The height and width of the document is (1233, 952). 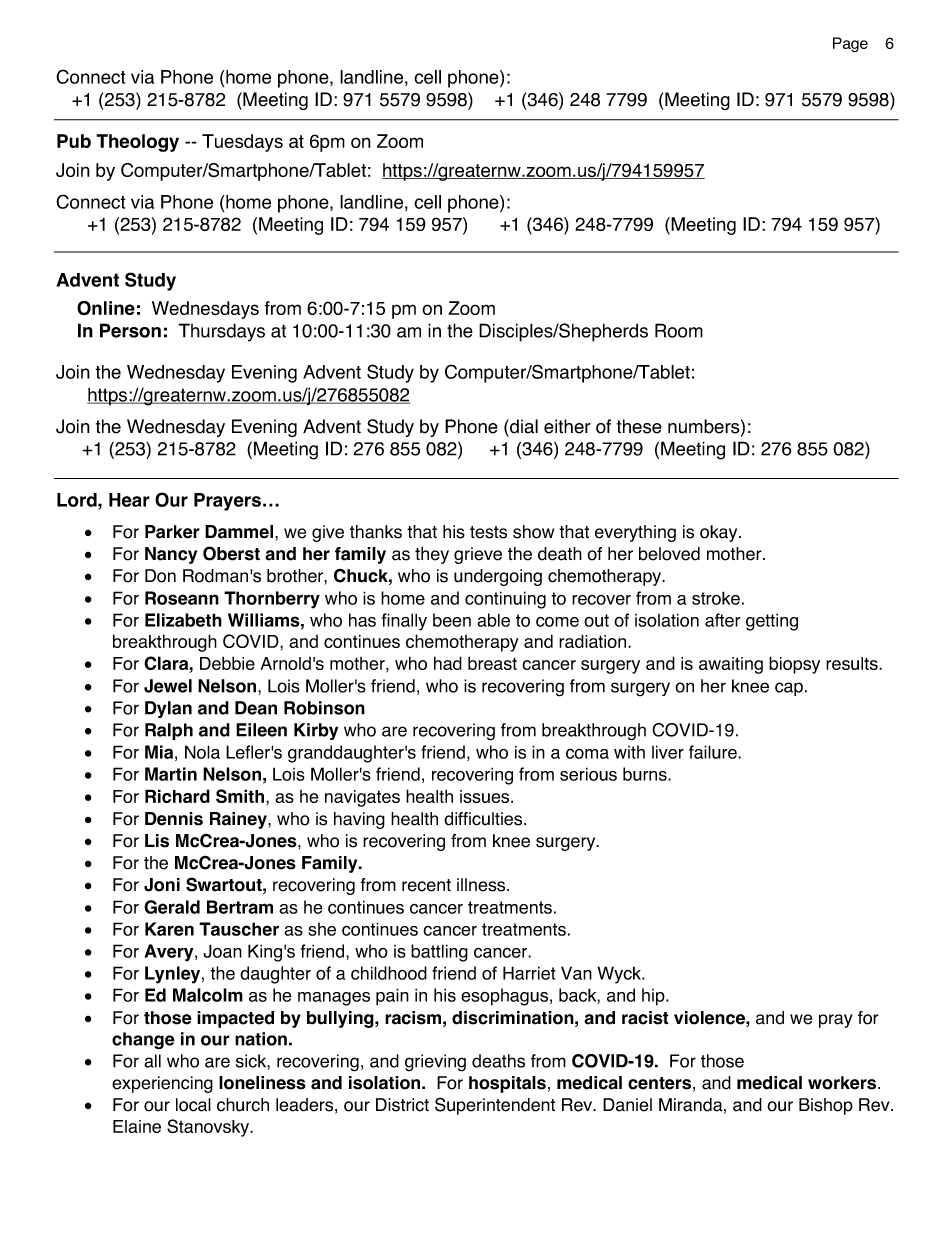 I want to click on Page, so click(x=850, y=45).
